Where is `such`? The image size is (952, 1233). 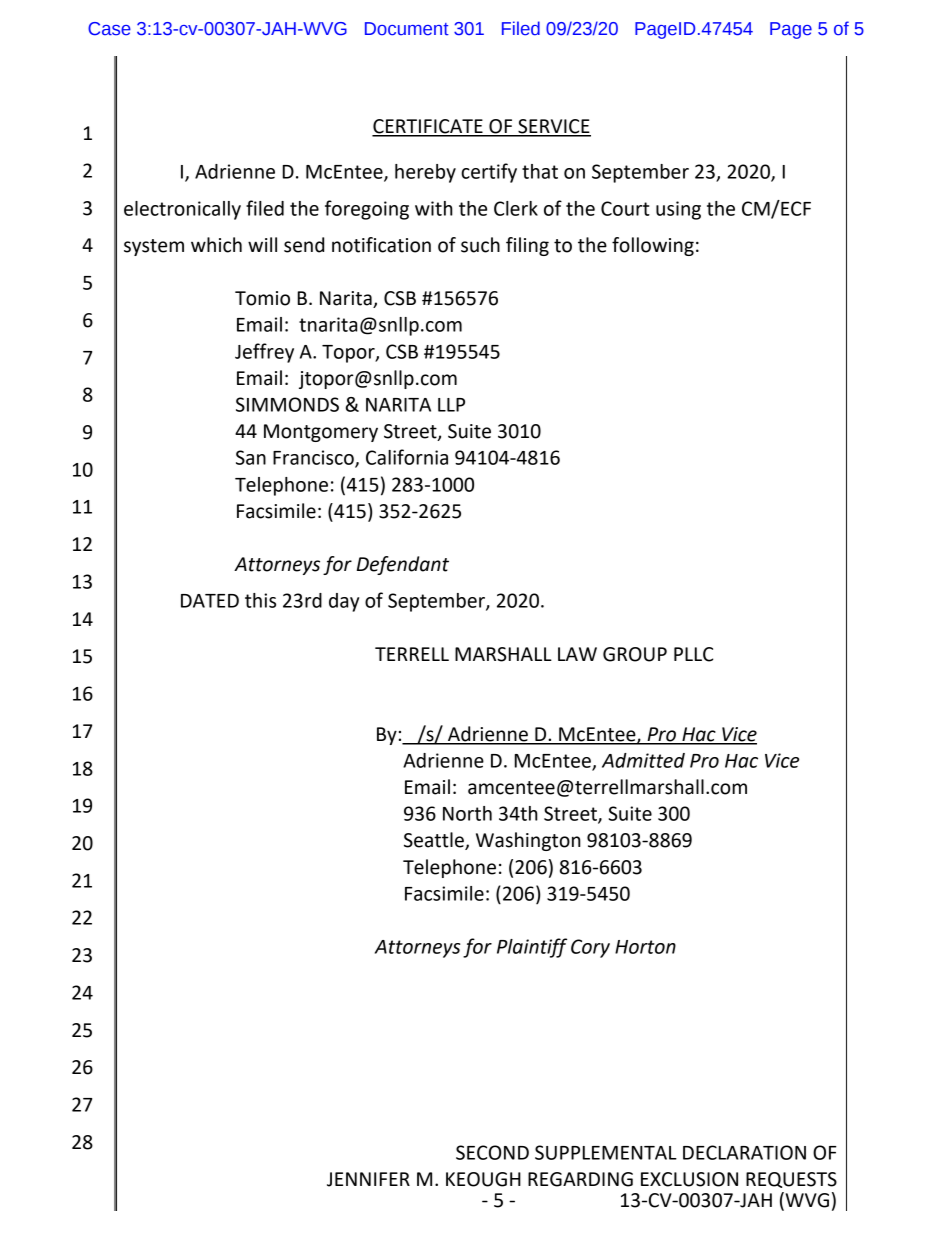
such is located at coordinates (480, 245).
